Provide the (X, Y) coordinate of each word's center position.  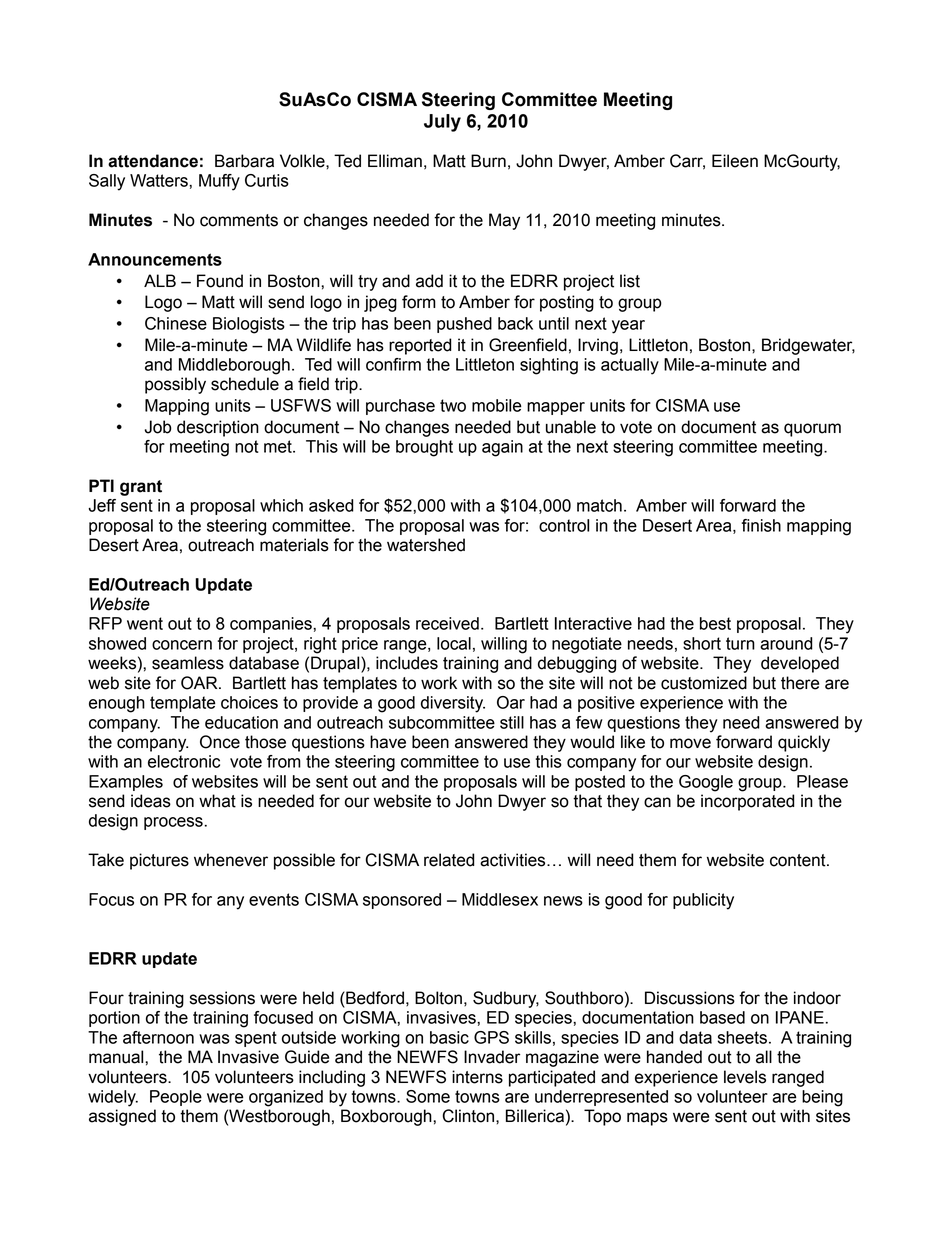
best (715, 623)
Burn (488, 161)
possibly (175, 385)
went (145, 623)
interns (477, 1077)
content (799, 860)
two (453, 405)
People (176, 1098)
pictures (159, 861)
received (447, 623)
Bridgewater (808, 346)
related (449, 860)
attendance (153, 161)
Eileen (735, 161)
